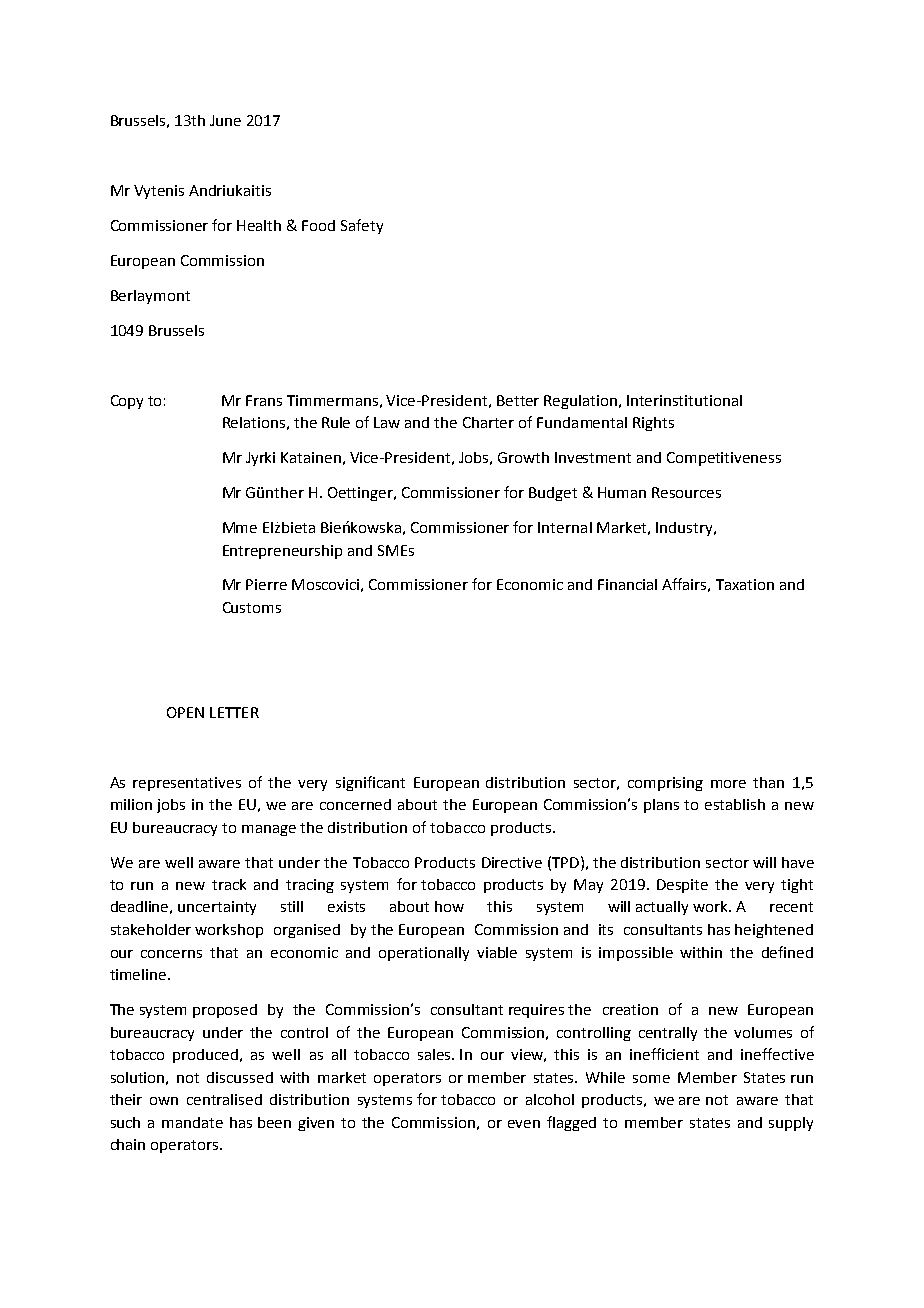 This page has height=1308, width=924. I want to click on Jyrki, so click(260, 459).
